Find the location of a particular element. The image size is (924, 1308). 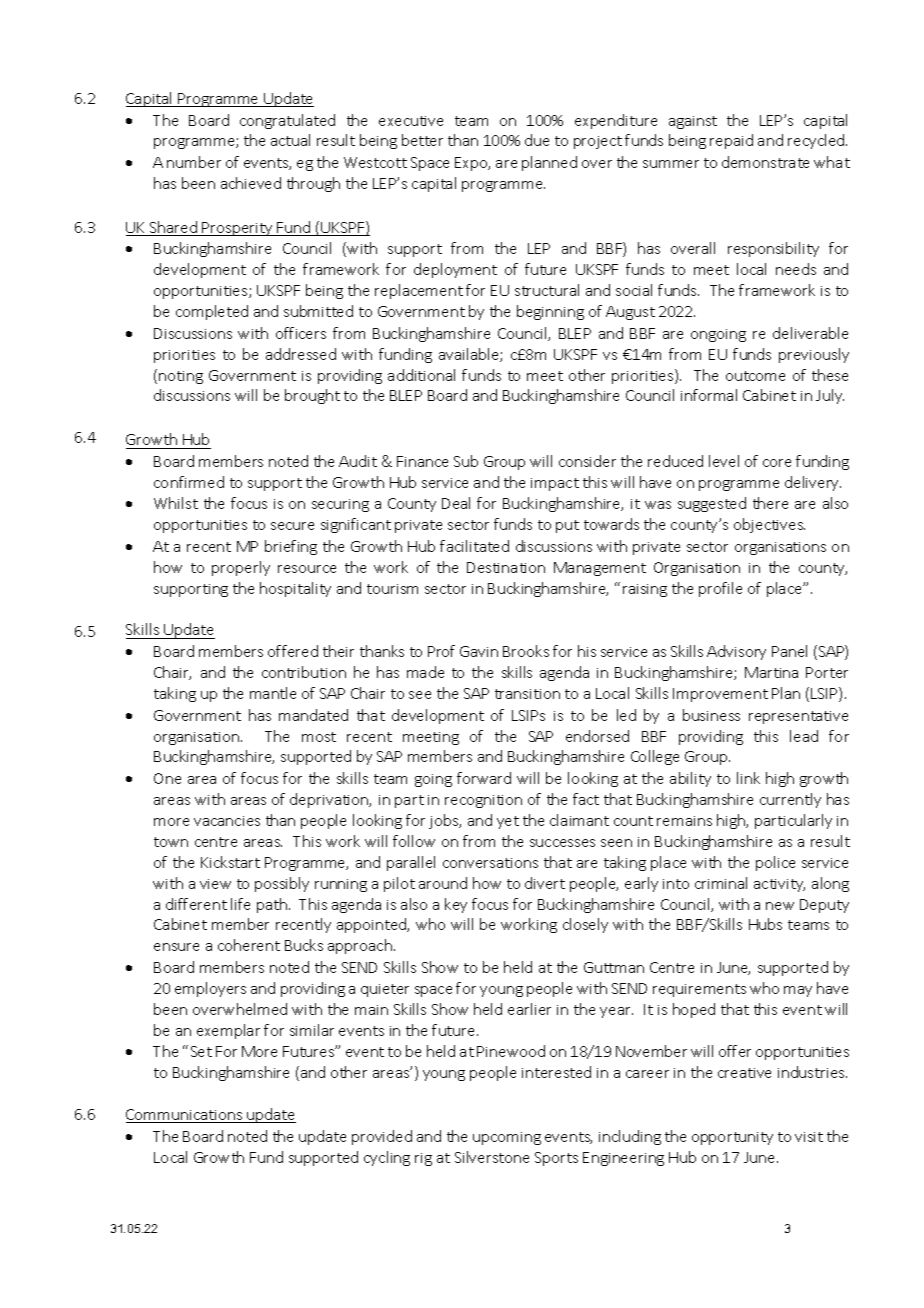

life is located at coordinates (240, 904).
